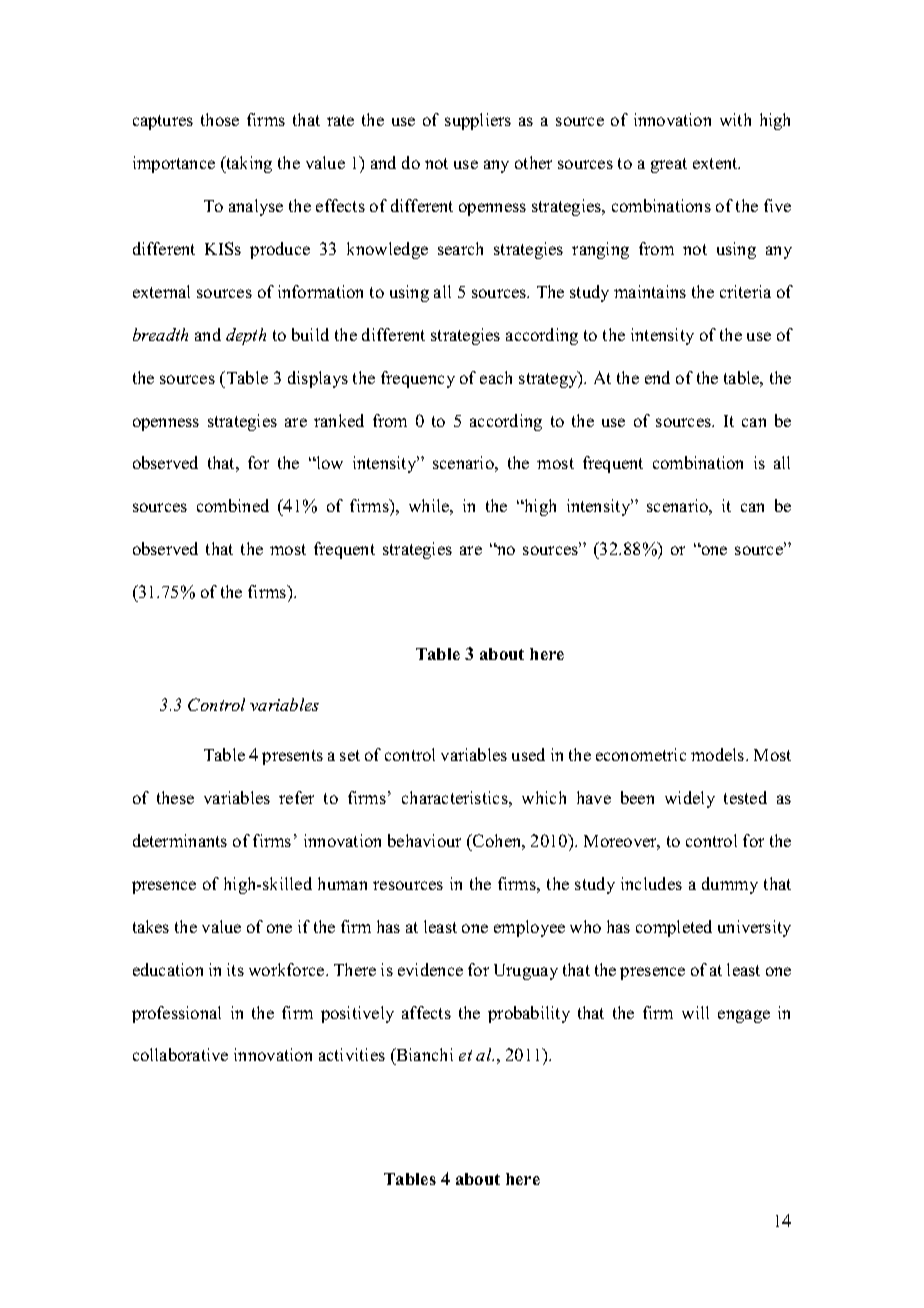 This image has width=924, height=1308. What do you see at coordinates (528, 754) in the image?
I see `used` at bounding box center [528, 754].
